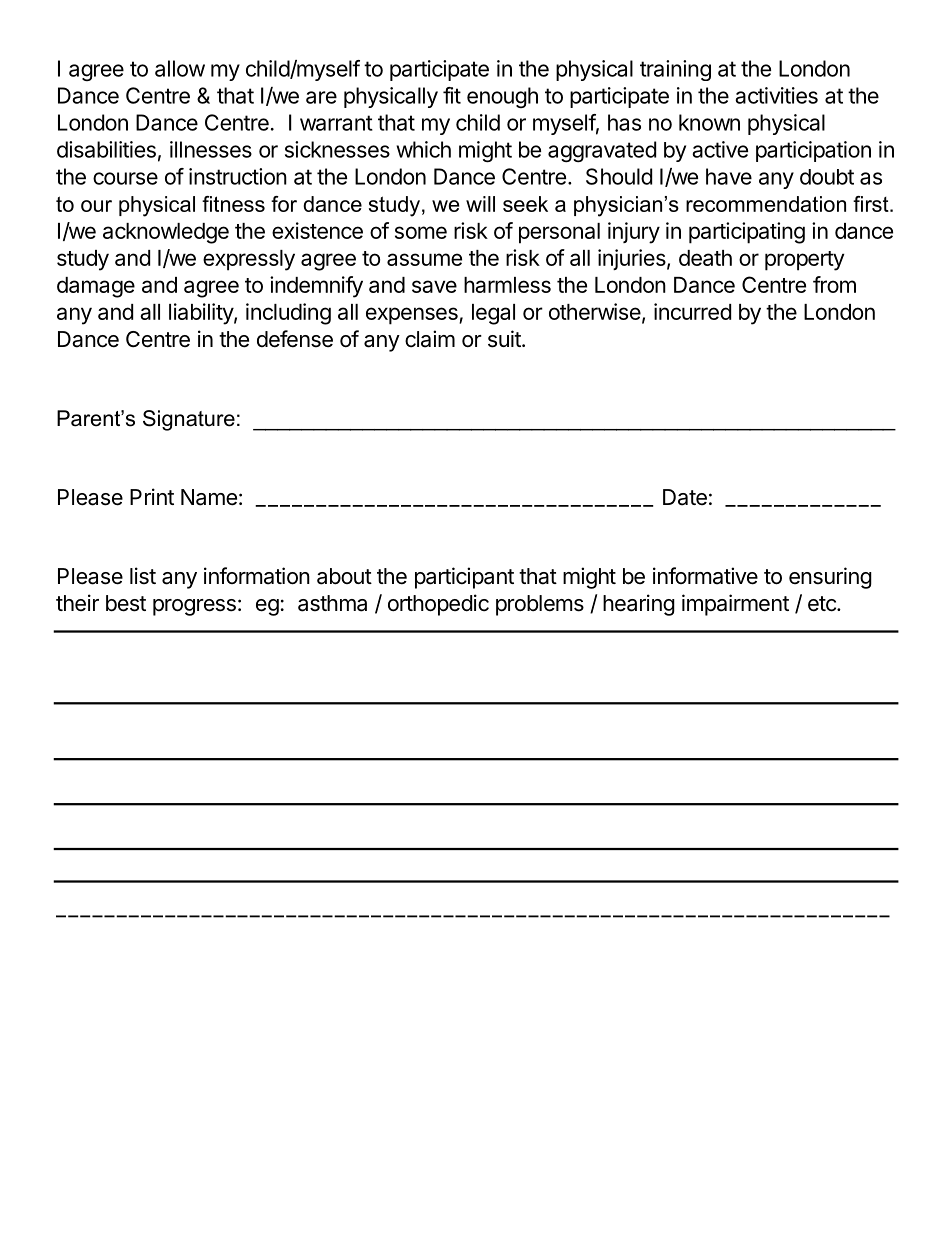 The image size is (952, 1233). What do you see at coordinates (502, 97) in the screenshot?
I see `enough` at bounding box center [502, 97].
